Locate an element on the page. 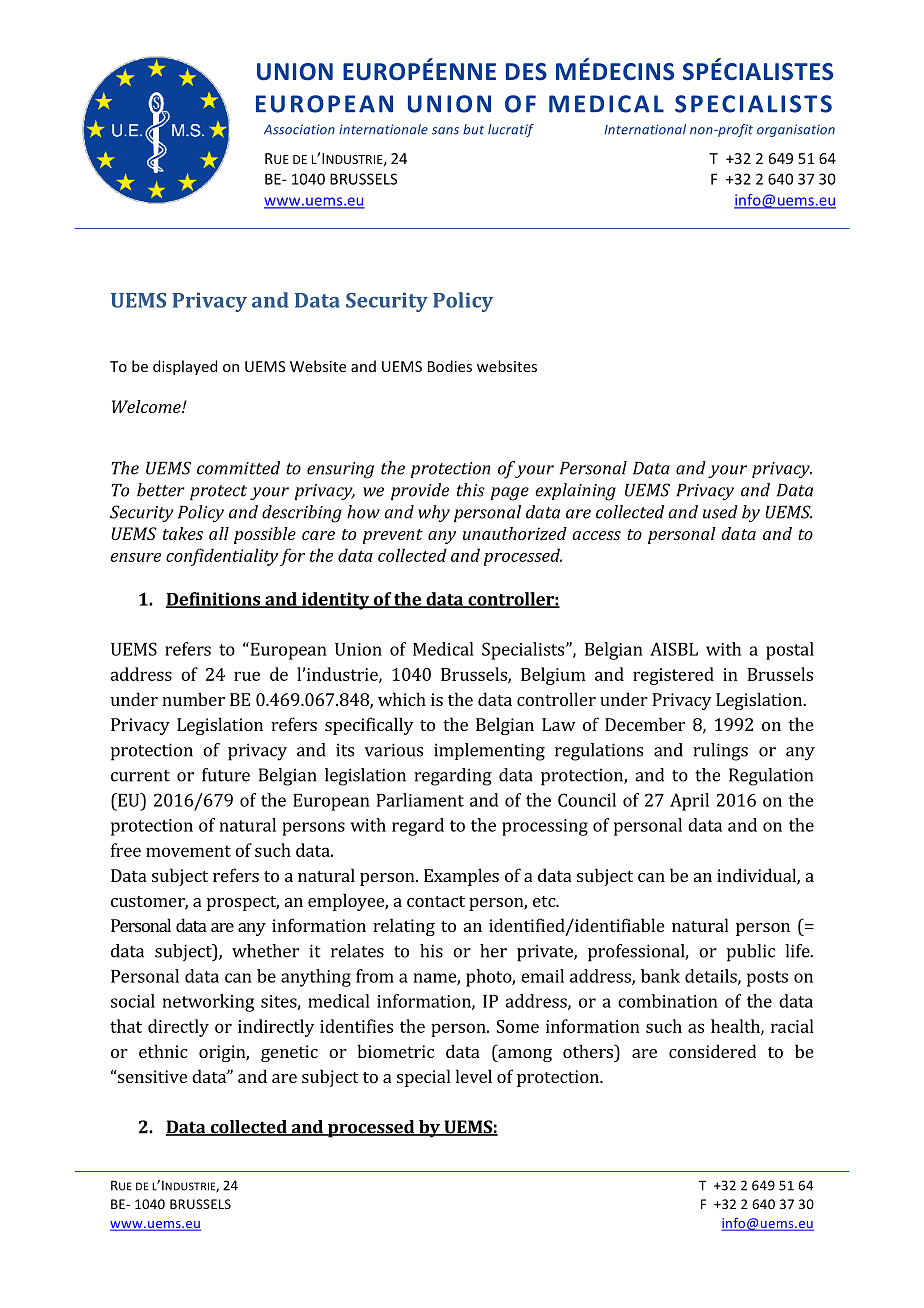 The width and height of the document is (924, 1308). Definitions is located at coordinates (214, 600).
